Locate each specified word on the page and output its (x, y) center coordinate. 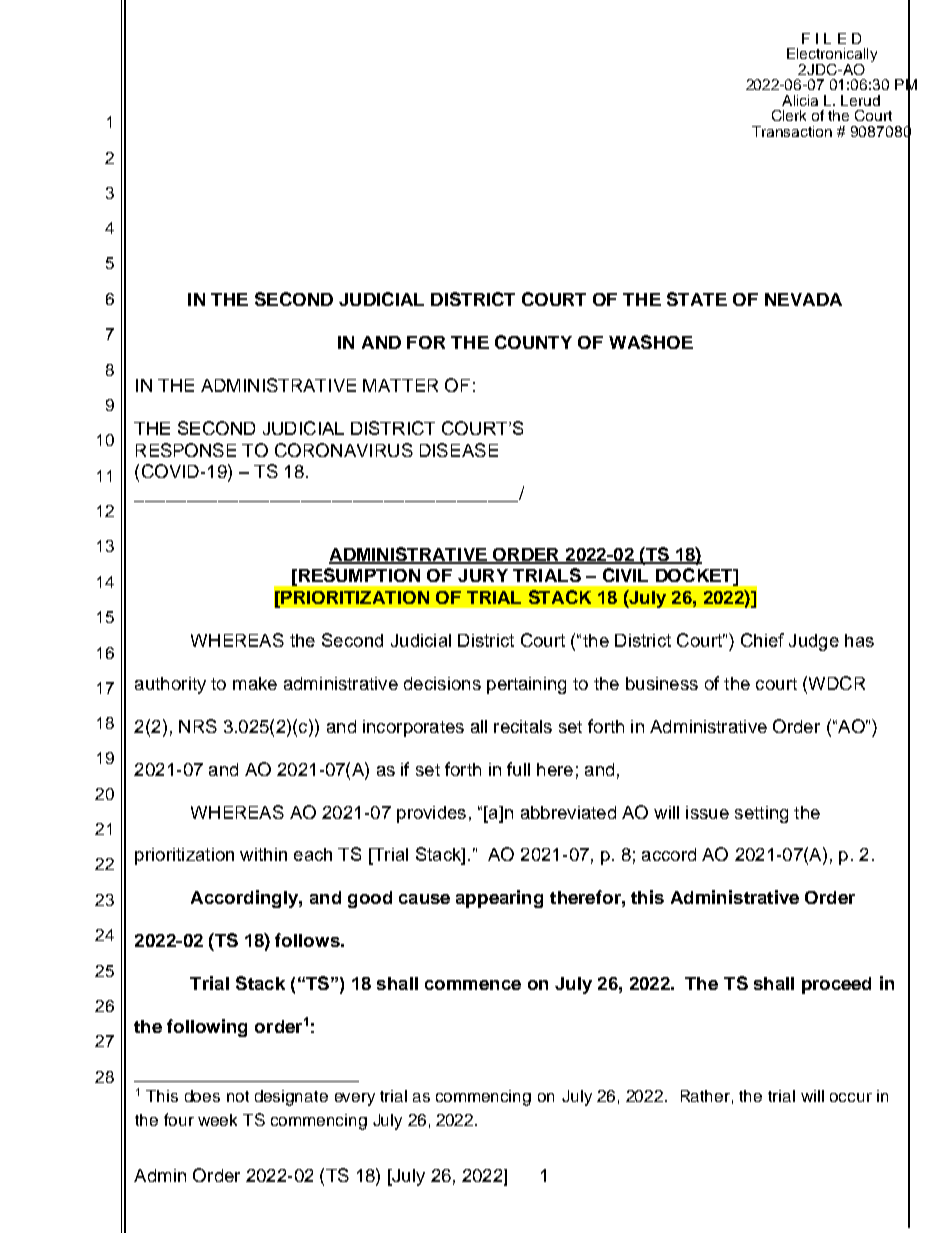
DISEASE (459, 450)
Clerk (789, 115)
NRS (198, 726)
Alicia (800, 100)
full (518, 769)
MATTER (400, 385)
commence (473, 985)
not (238, 1096)
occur (851, 1097)
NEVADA (803, 299)
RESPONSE (186, 450)
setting (761, 814)
